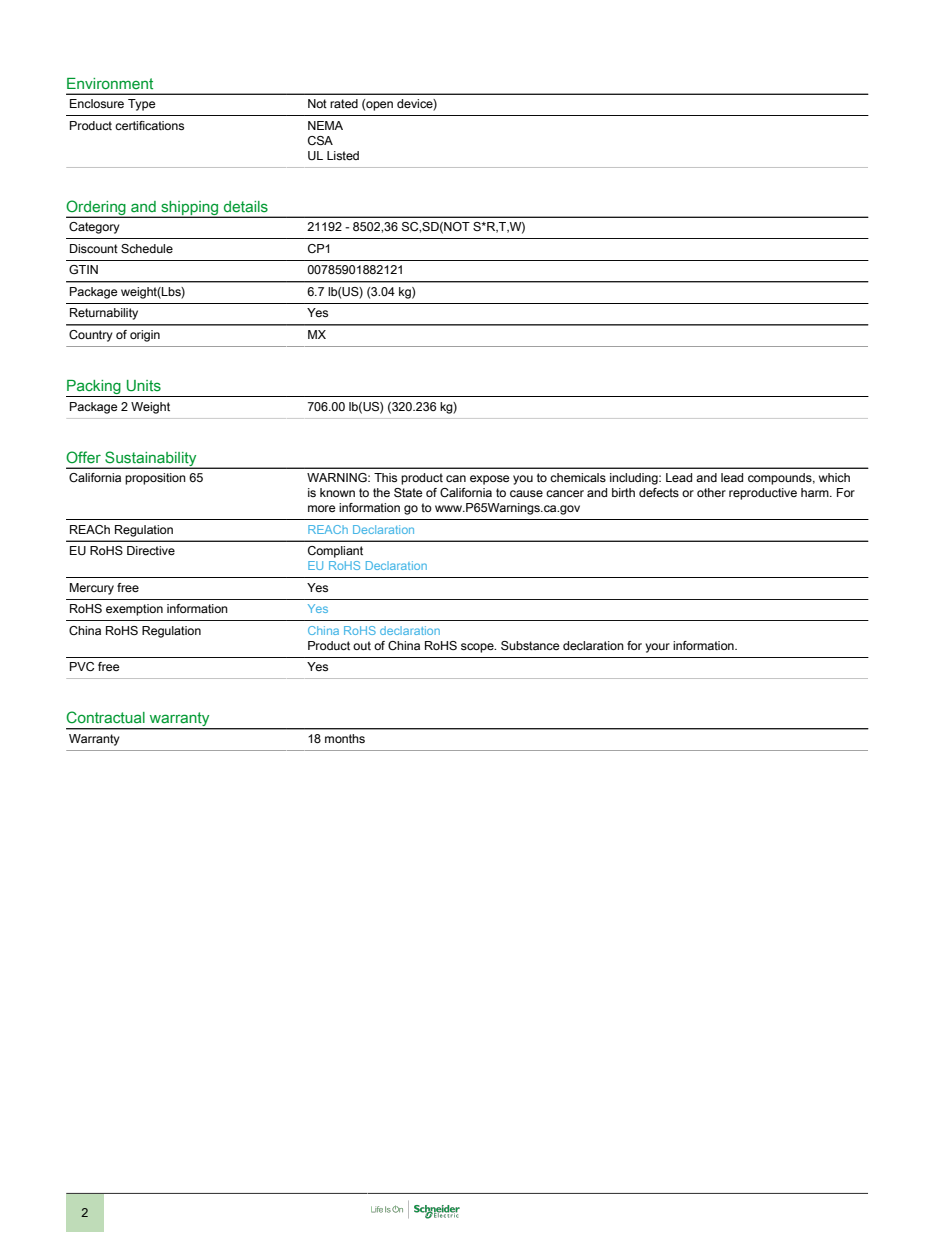 This page has height=1233, width=952. I want to click on rated, so click(344, 103).
